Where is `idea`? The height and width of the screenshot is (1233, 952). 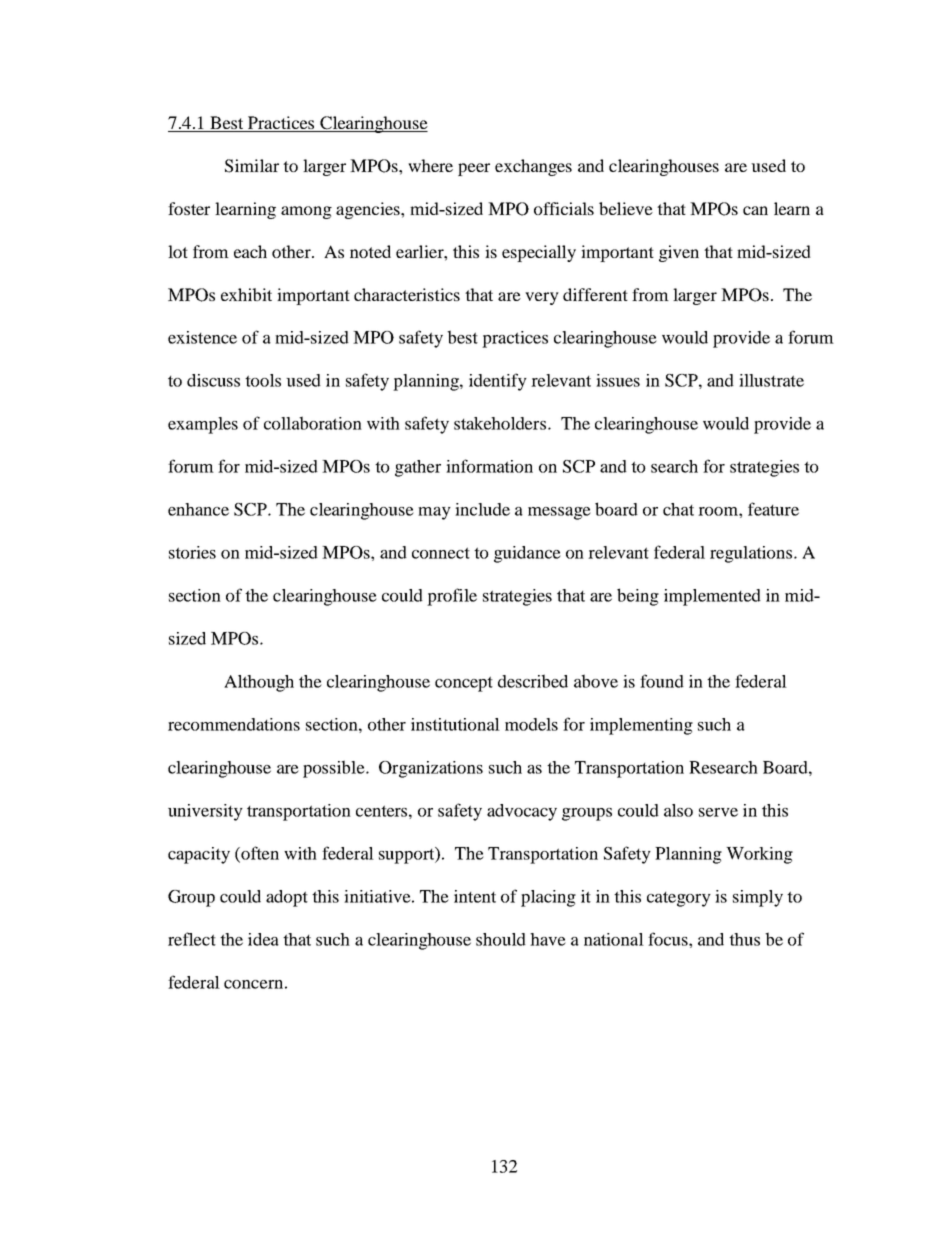 idea is located at coordinates (263, 939).
